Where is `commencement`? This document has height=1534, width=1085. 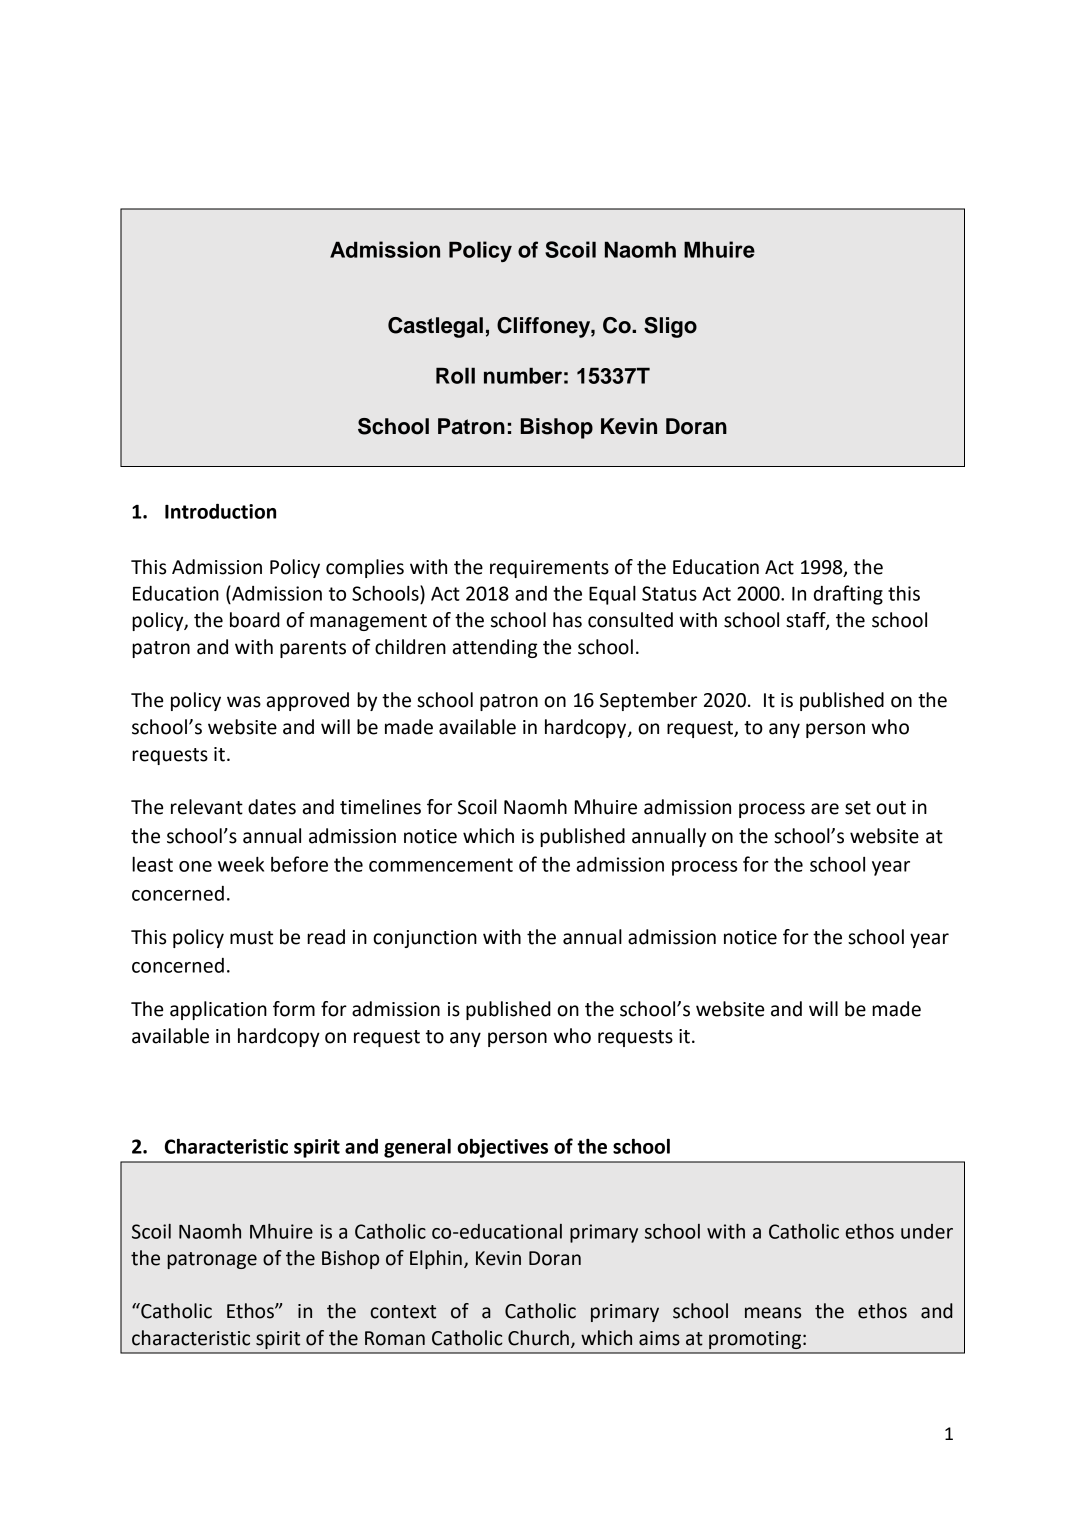
commencement is located at coordinates (441, 865).
